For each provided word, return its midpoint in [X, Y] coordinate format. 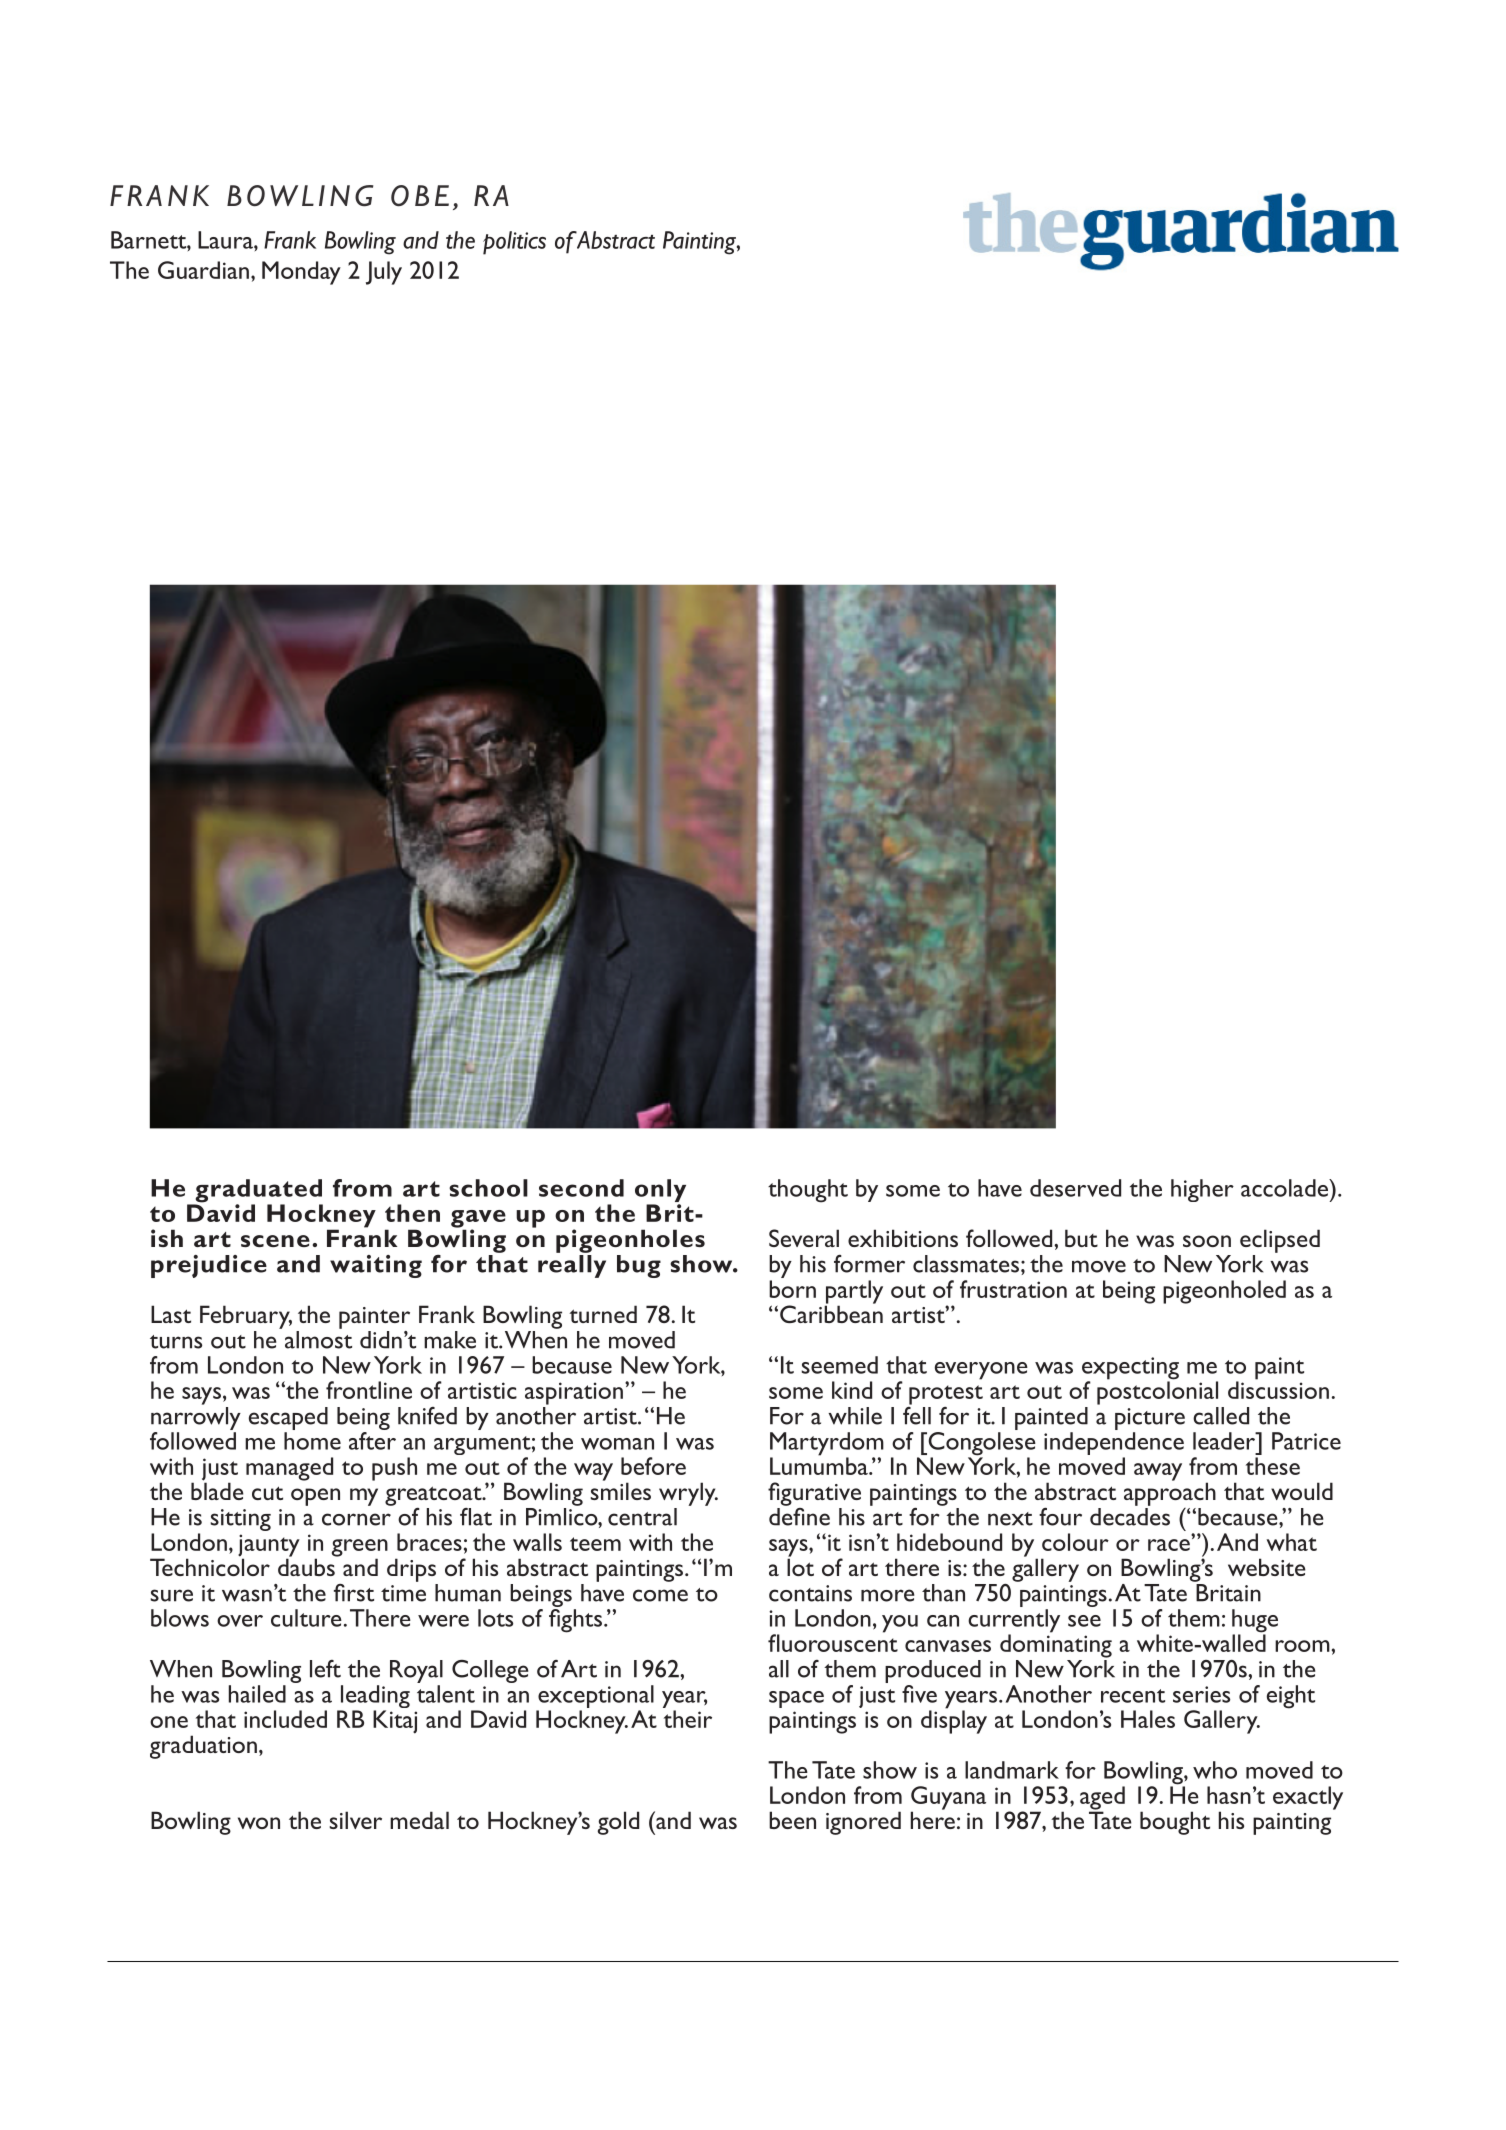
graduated [258, 1192]
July [384, 273]
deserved [1075, 1188]
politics [514, 243]
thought [808, 1191]
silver [355, 1820]
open [315, 1497]
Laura [226, 240]
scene [275, 1241]
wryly [688, 1494]
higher [1202, 1190]
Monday [301, 273]
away [1158, 1472]
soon [1207, 1241]
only [660, 1192]
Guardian [203, 270]
